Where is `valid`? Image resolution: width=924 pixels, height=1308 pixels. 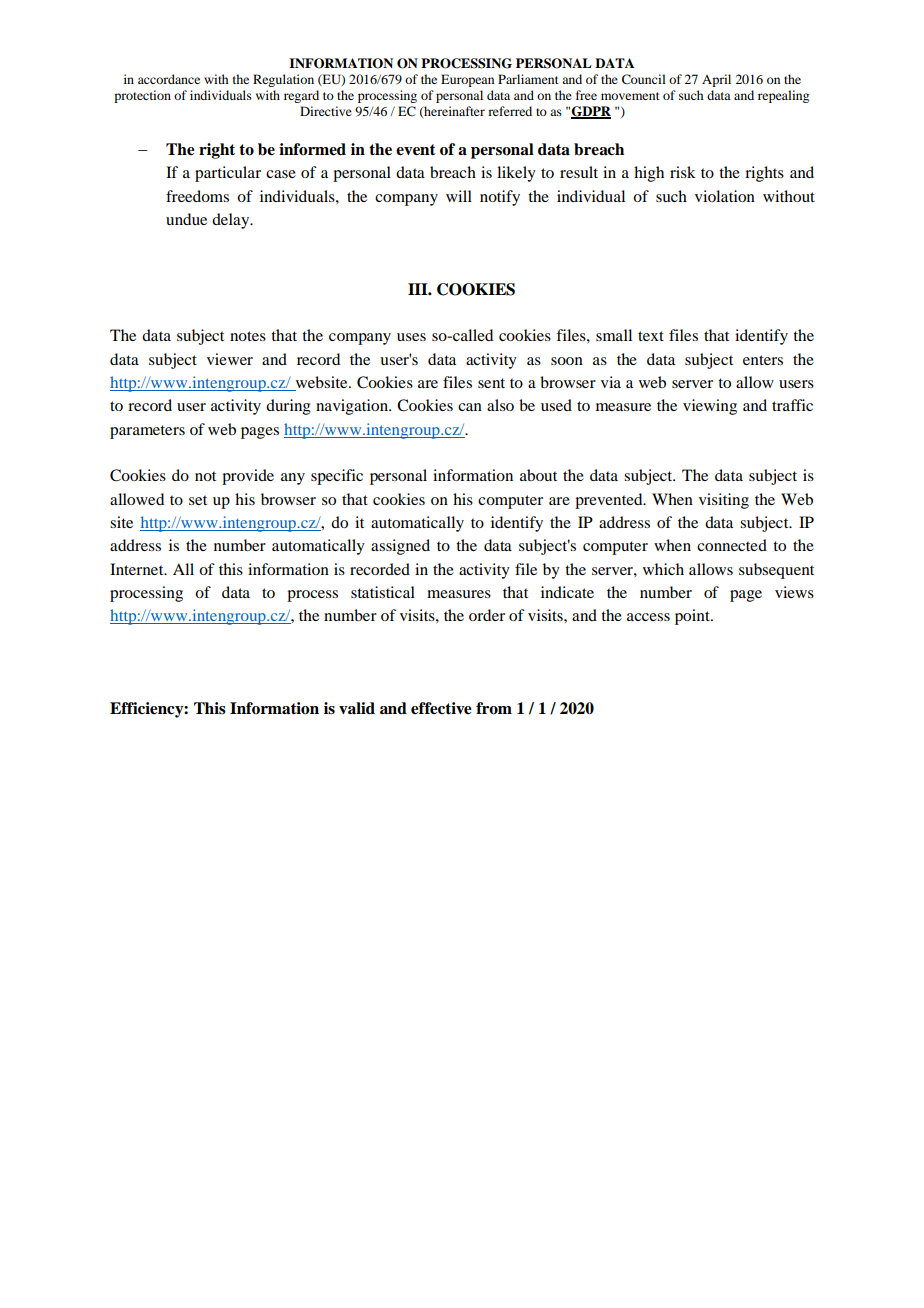
valid is located at coordinates (357, 708).
